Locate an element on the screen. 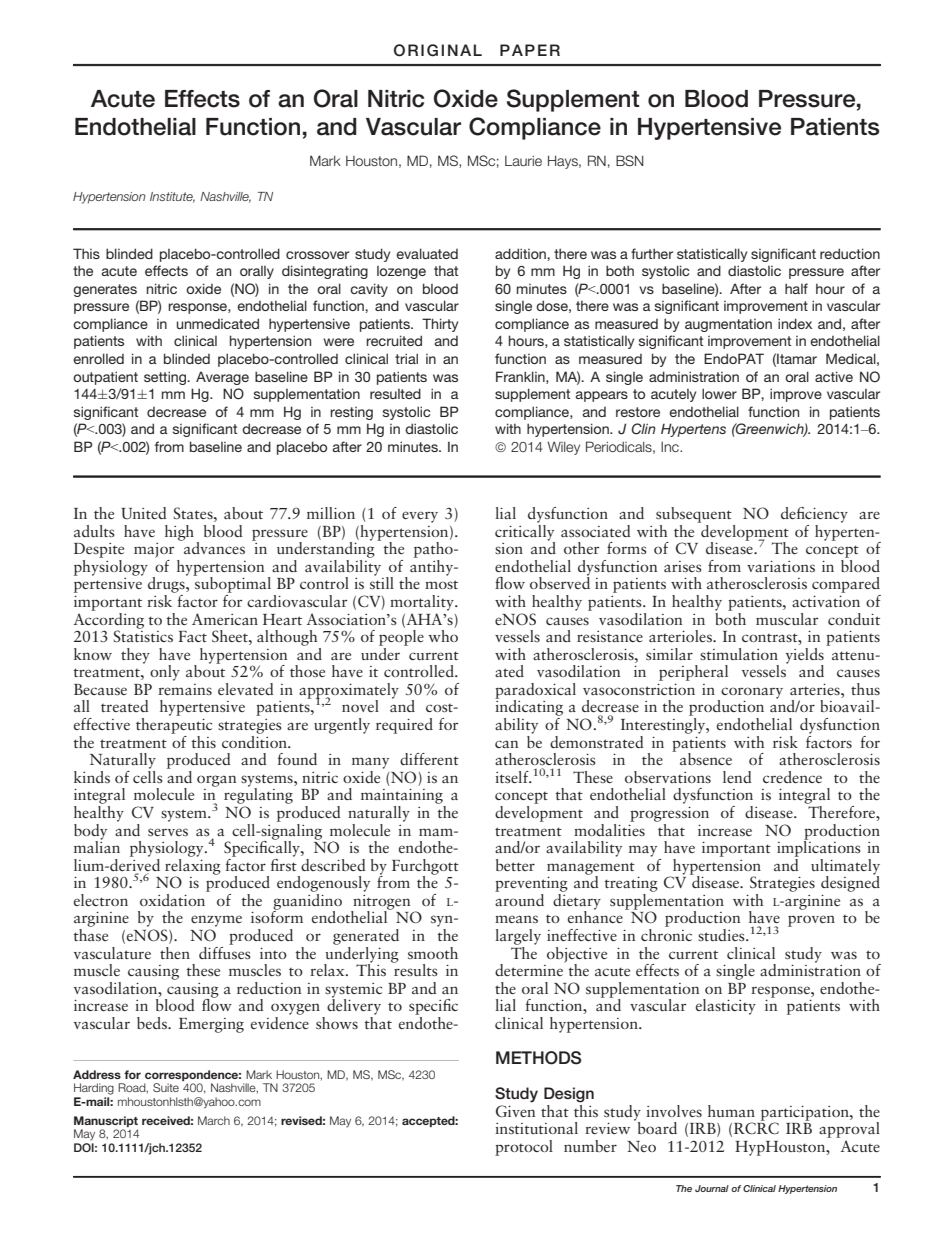 This screenshot has width=952, height=1256. lower is located at coordinates (719, 393).
